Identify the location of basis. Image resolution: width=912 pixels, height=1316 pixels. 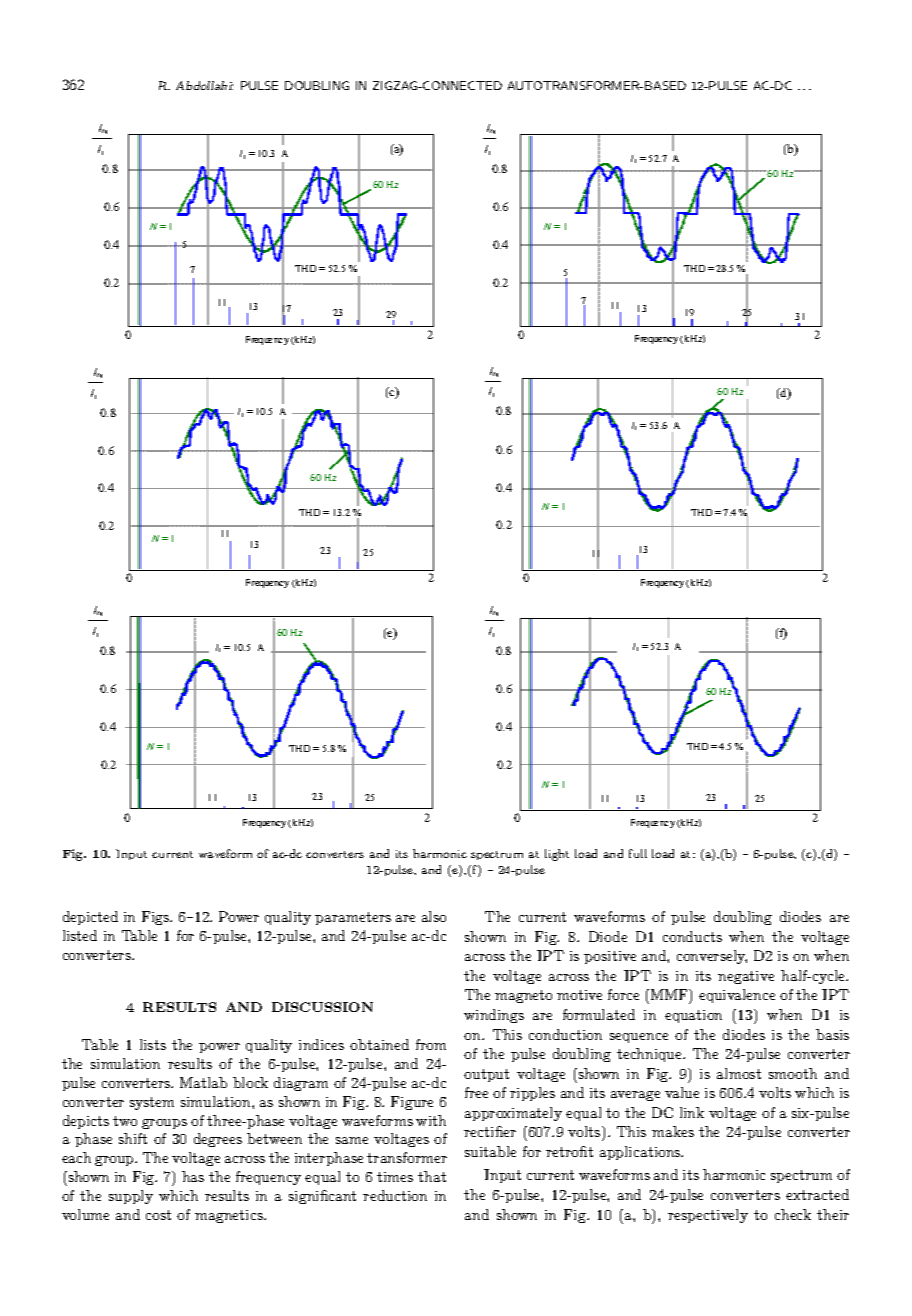
(832, 1034).
